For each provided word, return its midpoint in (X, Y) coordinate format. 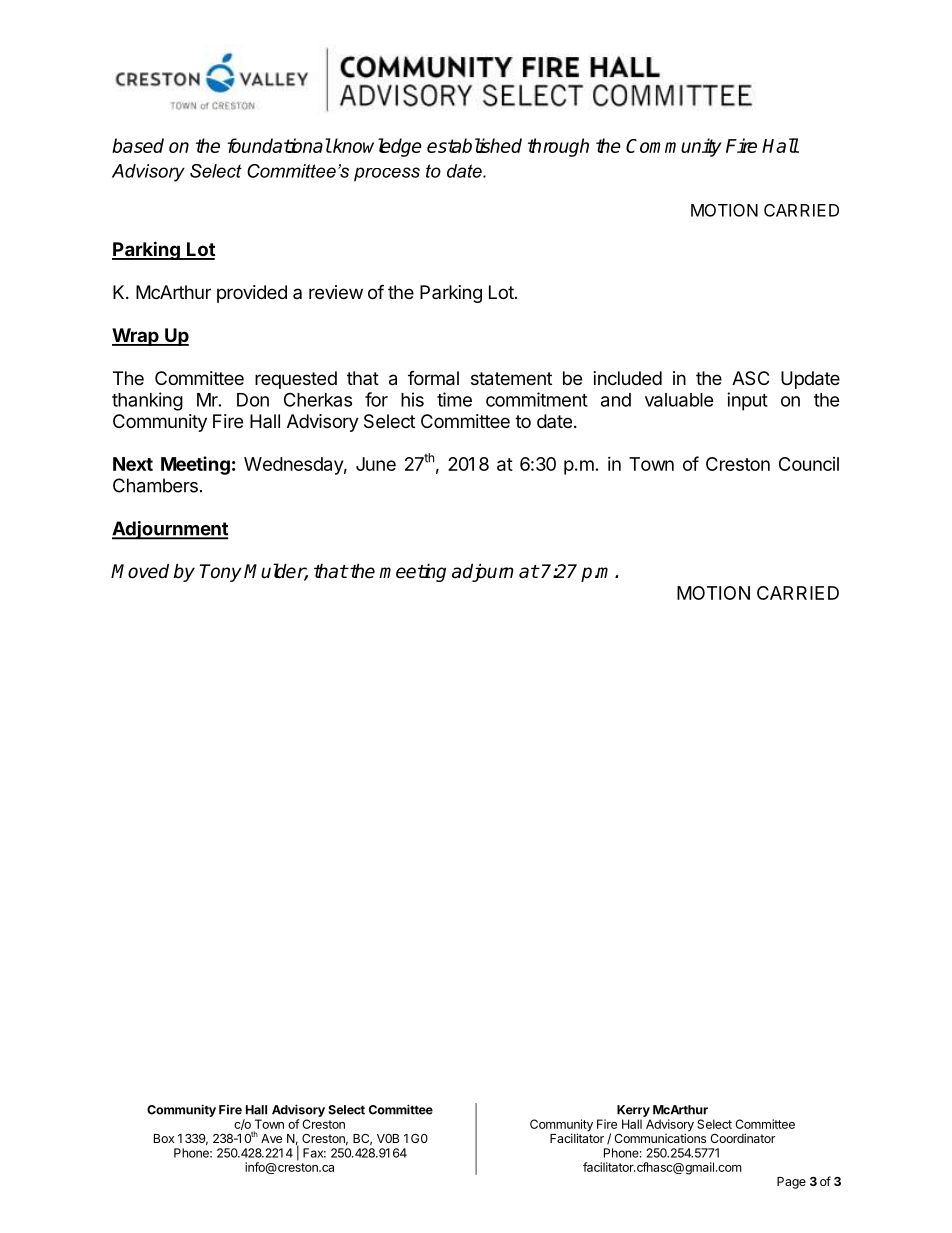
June (376, 464)
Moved (140, 571)
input (747, 401)
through (558, 147)
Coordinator (742, 1138)
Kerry (633, 1111)
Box (164, 1138)
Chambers (155, 485)
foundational (279, 145)
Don (253, 400)
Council (809, 464)
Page (791, 1183)
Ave (271, 1138)
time (454, 399)
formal (433, 378)
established (474, 145)
